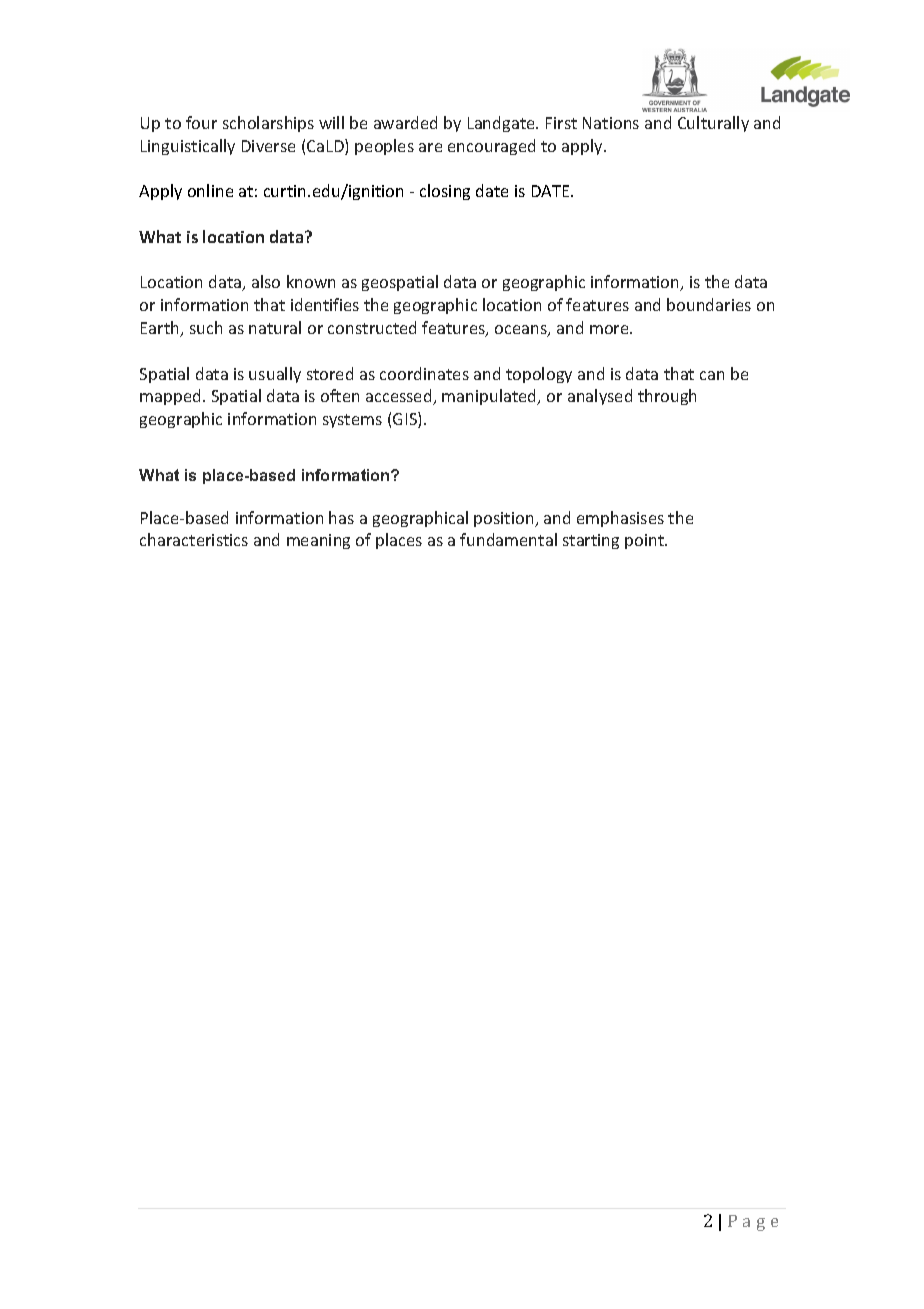  I want to click on Nations, so click(611, 123).
